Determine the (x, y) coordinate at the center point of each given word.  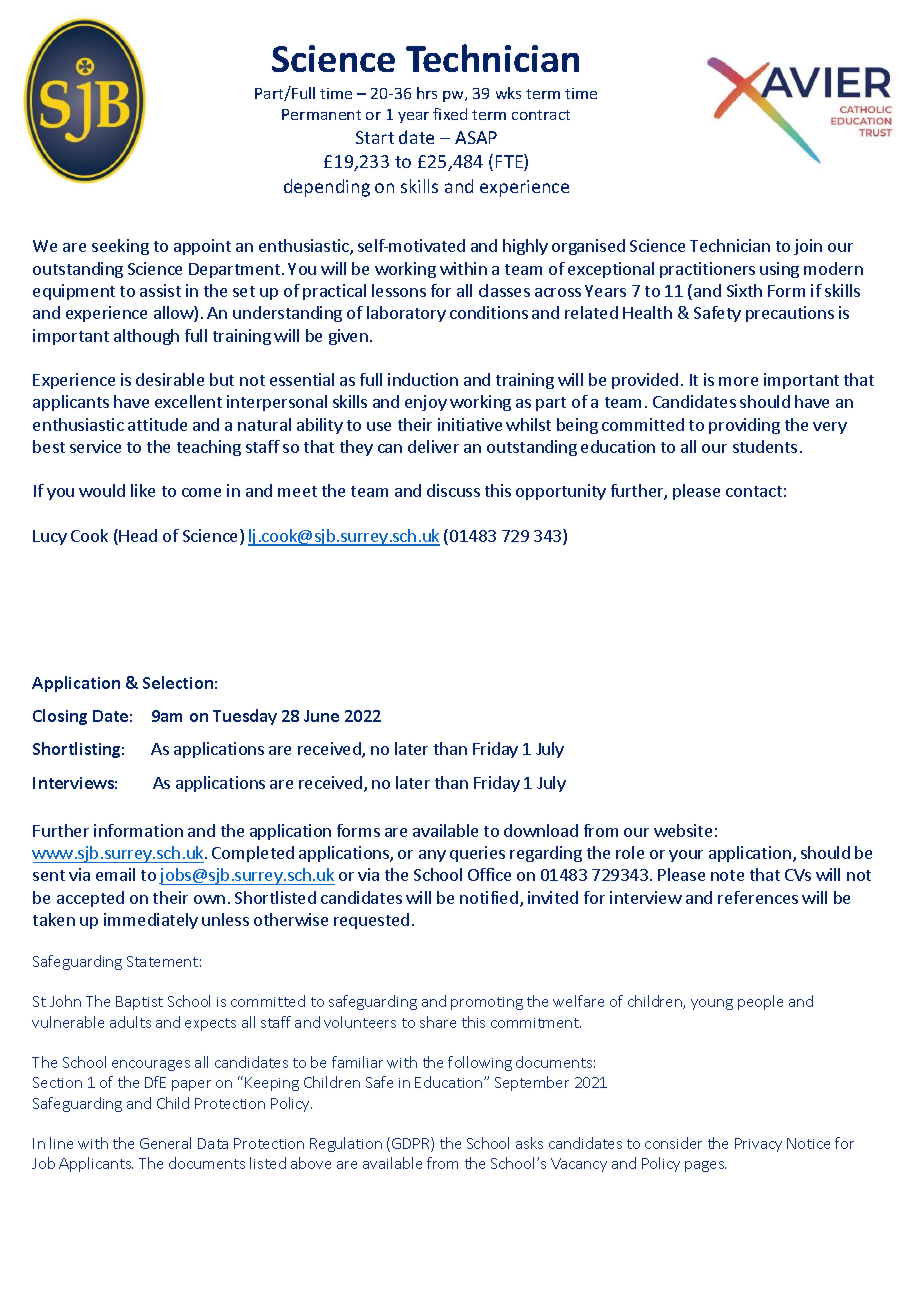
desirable (170, 379)
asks (529, 1143)
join (808, 247)
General (165, 1143)
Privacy (758, 1145)
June (321, 716)
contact (754, 491)
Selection (178, 682)
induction (423, 379)
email (115, 874)
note (727, 875)
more (738, 381)
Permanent (321, 114)
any (432, 856)
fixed (450, 114)
